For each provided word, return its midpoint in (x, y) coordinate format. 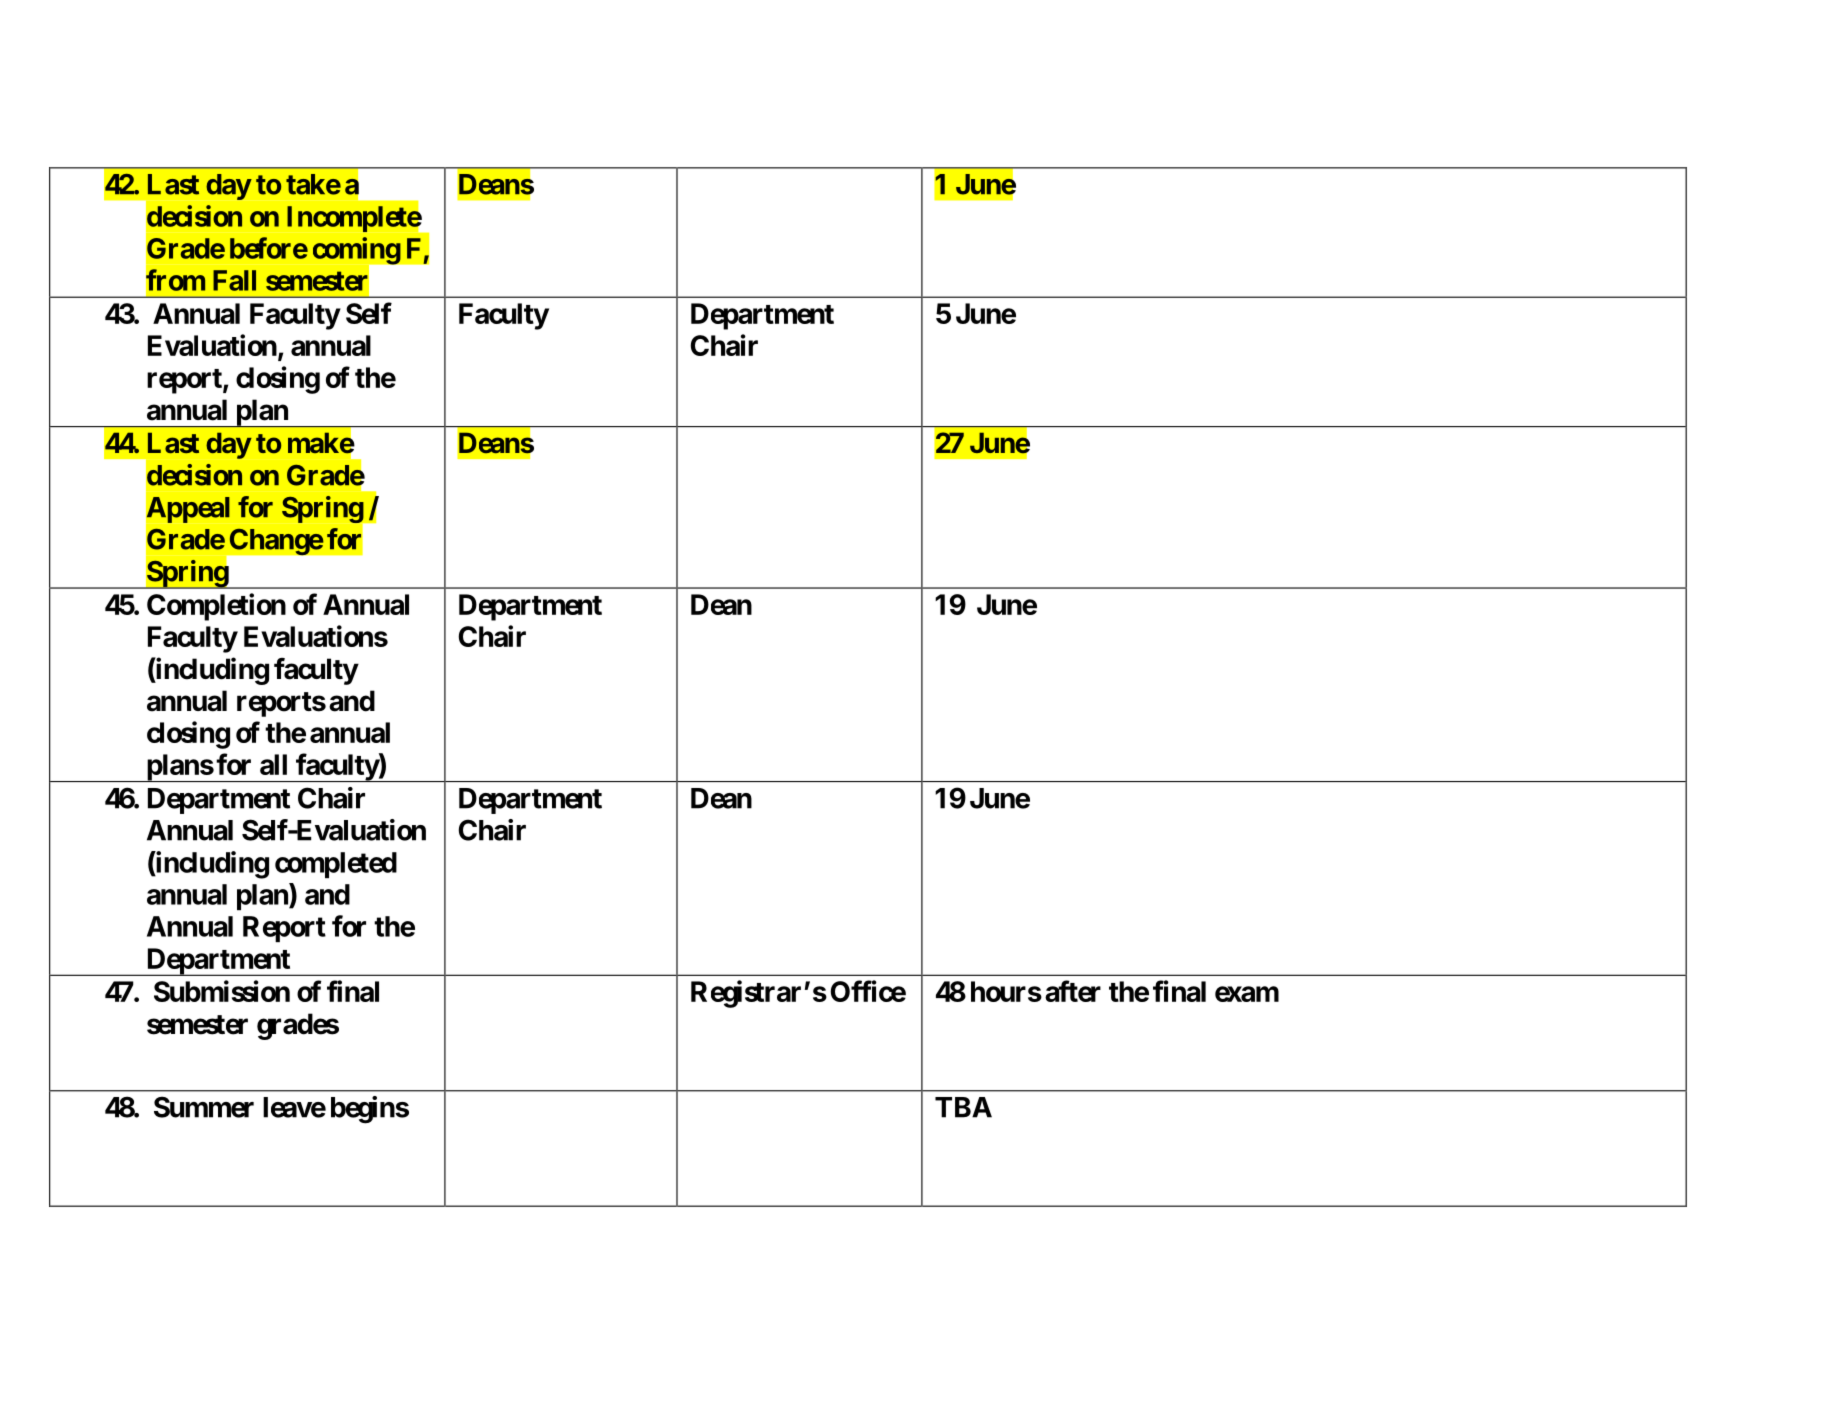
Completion (216, 607)
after (1073, 991)
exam (1247, 994)
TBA (963, 1107)
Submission (222, 991)
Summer (204, 1107)
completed (336, 865)
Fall (234, 280)
